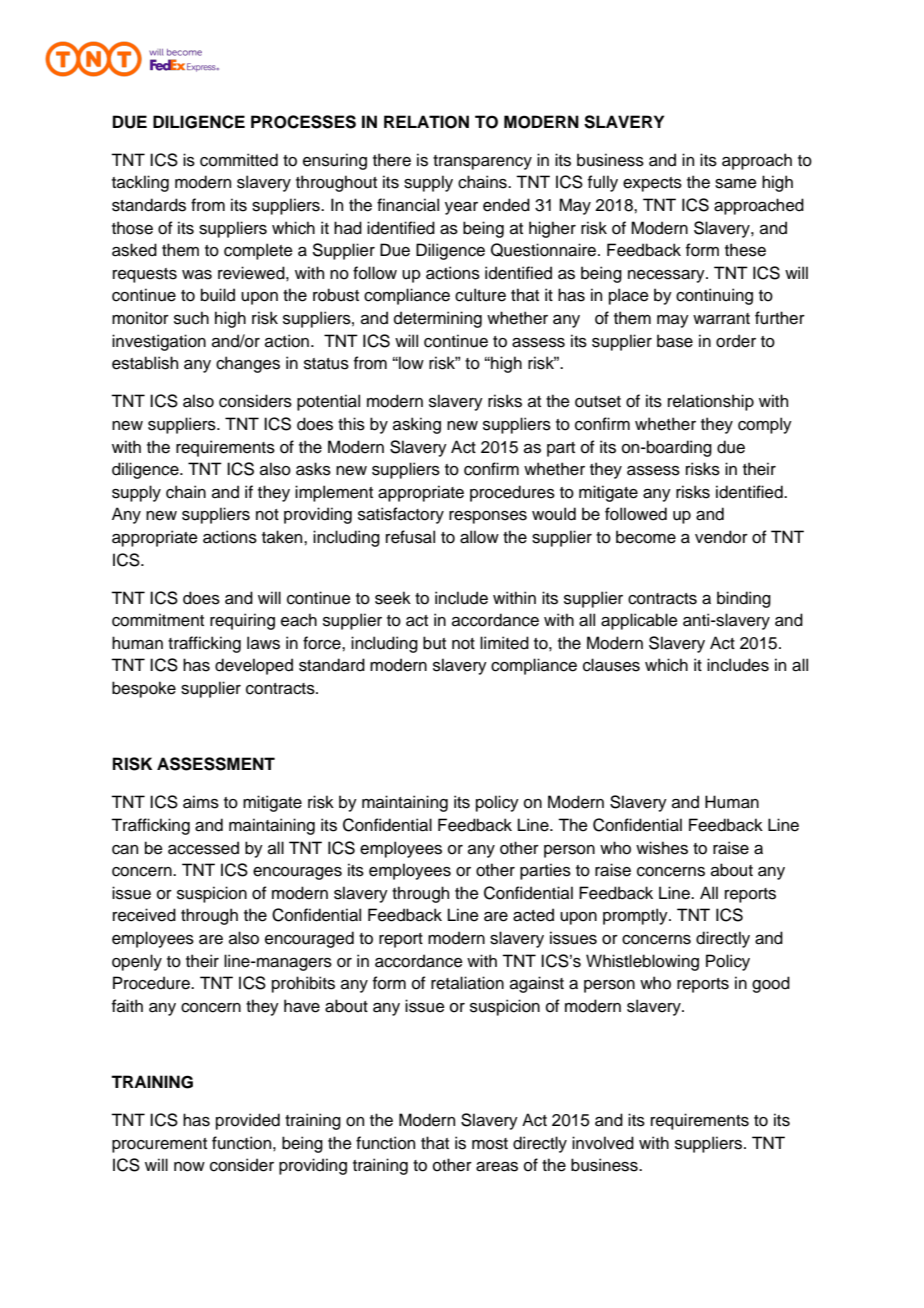  What do you see at coordinates (434, 643) in the page?
I see `but` at bounding box center [434, 643].
